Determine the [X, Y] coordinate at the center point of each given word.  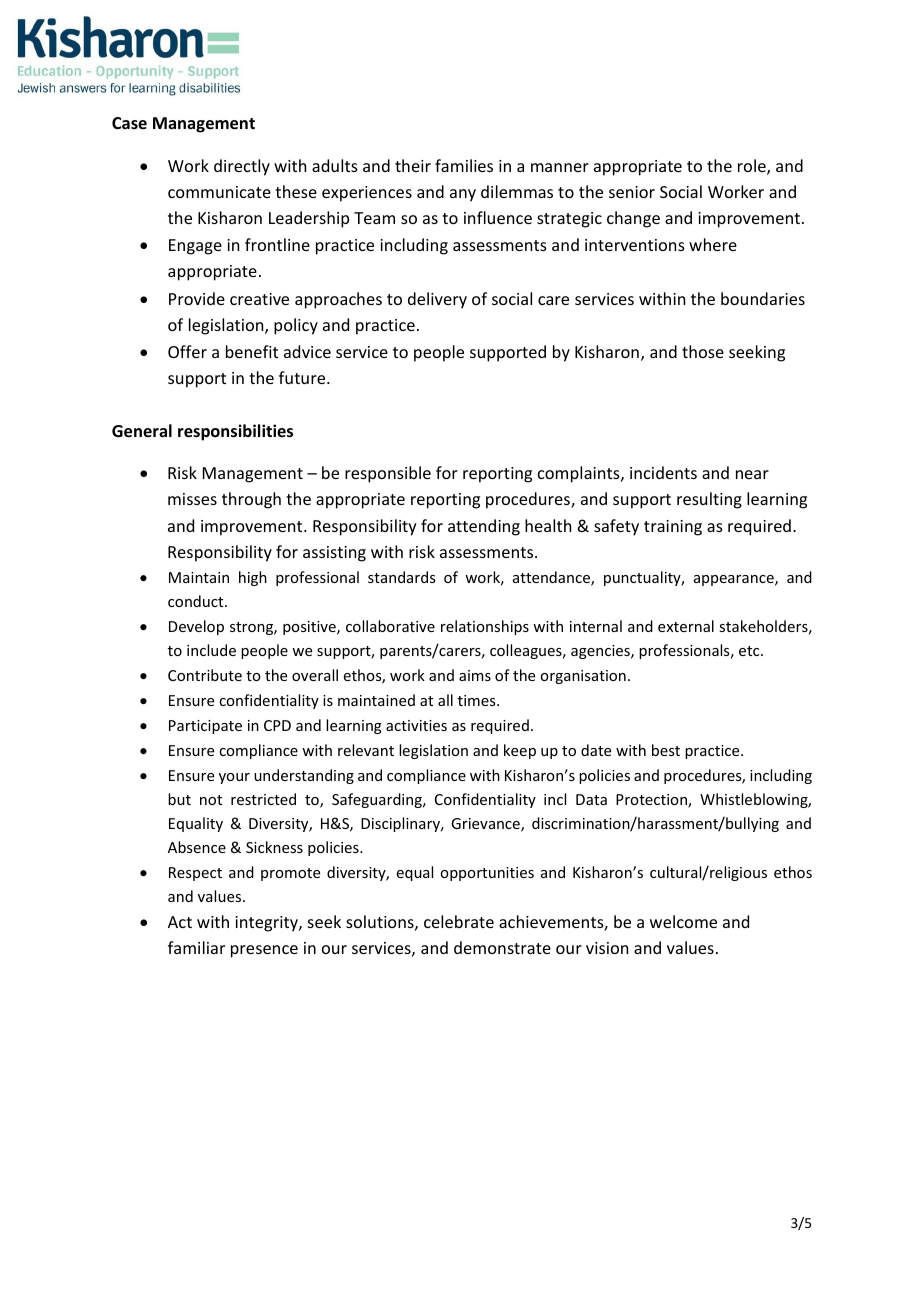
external [686, 626]
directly [242, 167]
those [703, 351]
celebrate [459, 921]
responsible [388, 474]
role [753, 167]
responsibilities [235, 432]
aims [475, 675]
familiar [196, 947]
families [464, 165]
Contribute [205, 675]
